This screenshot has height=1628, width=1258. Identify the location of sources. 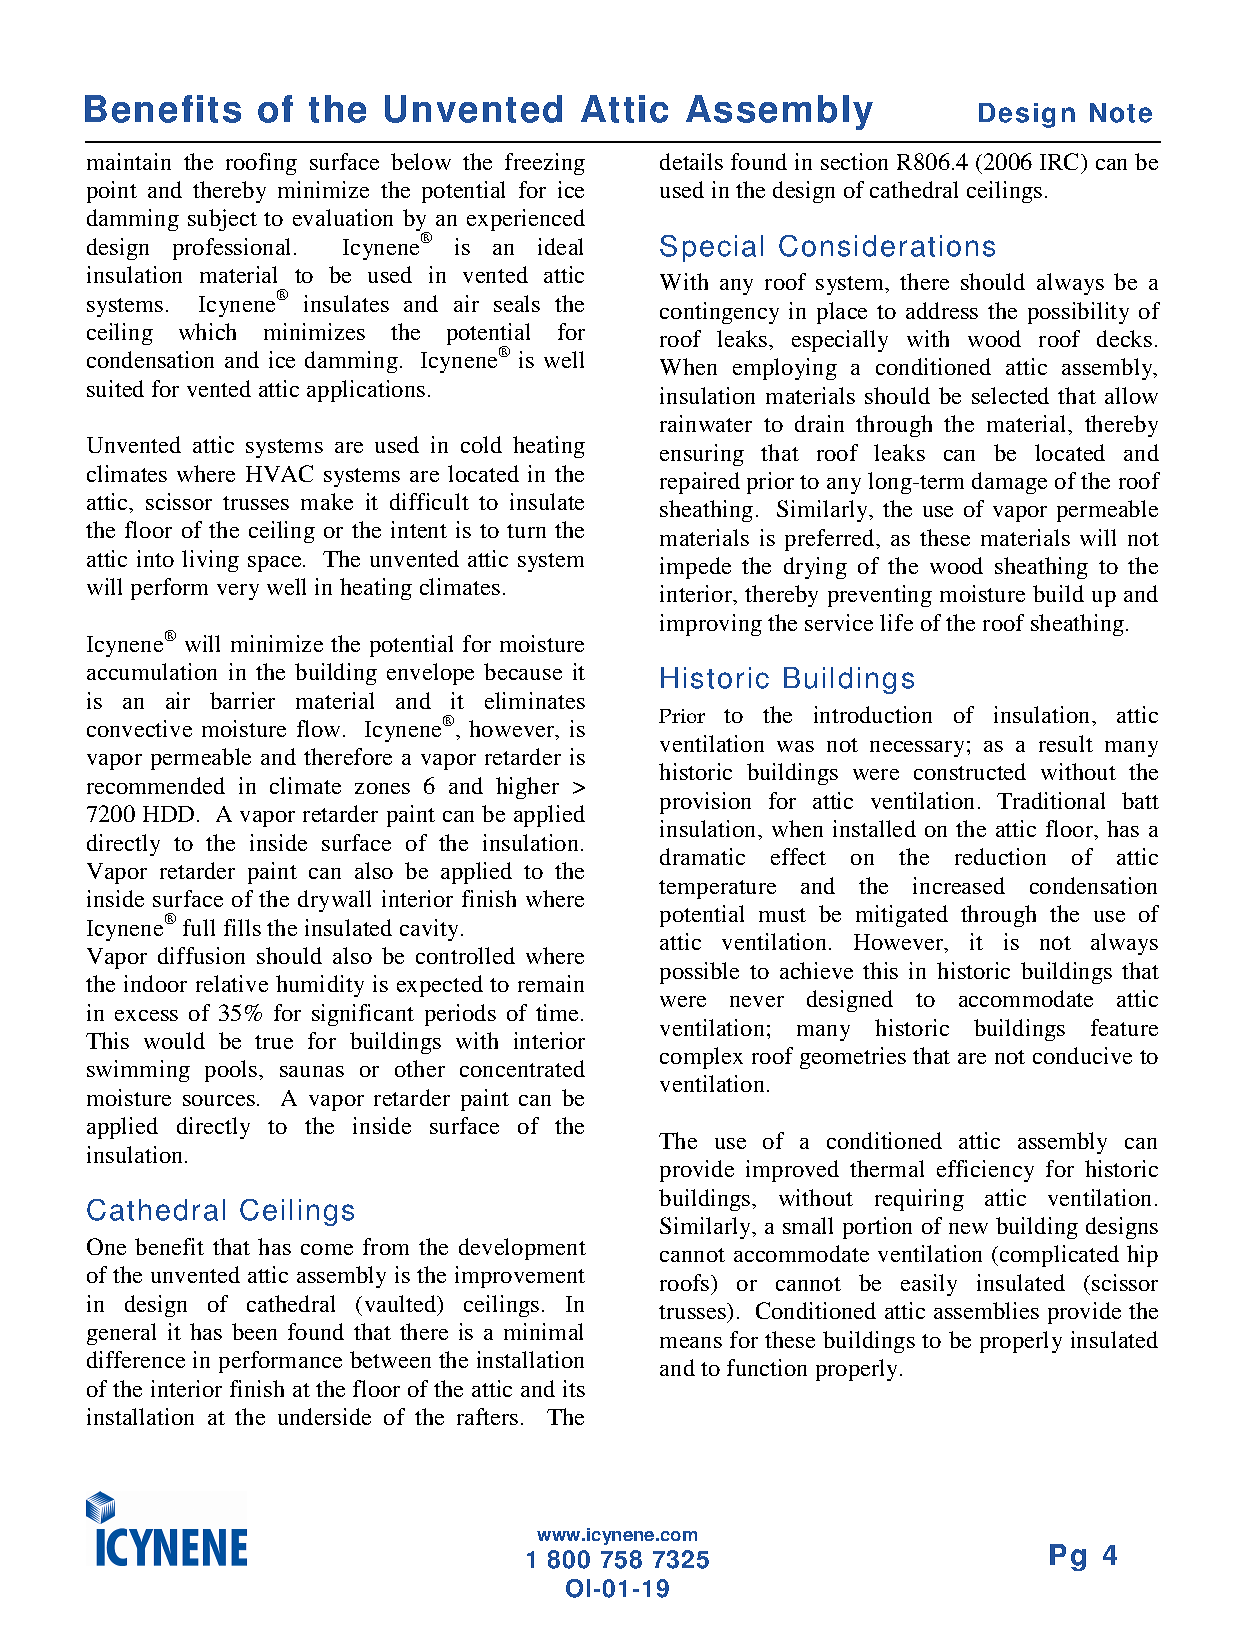
(219, 1100).
